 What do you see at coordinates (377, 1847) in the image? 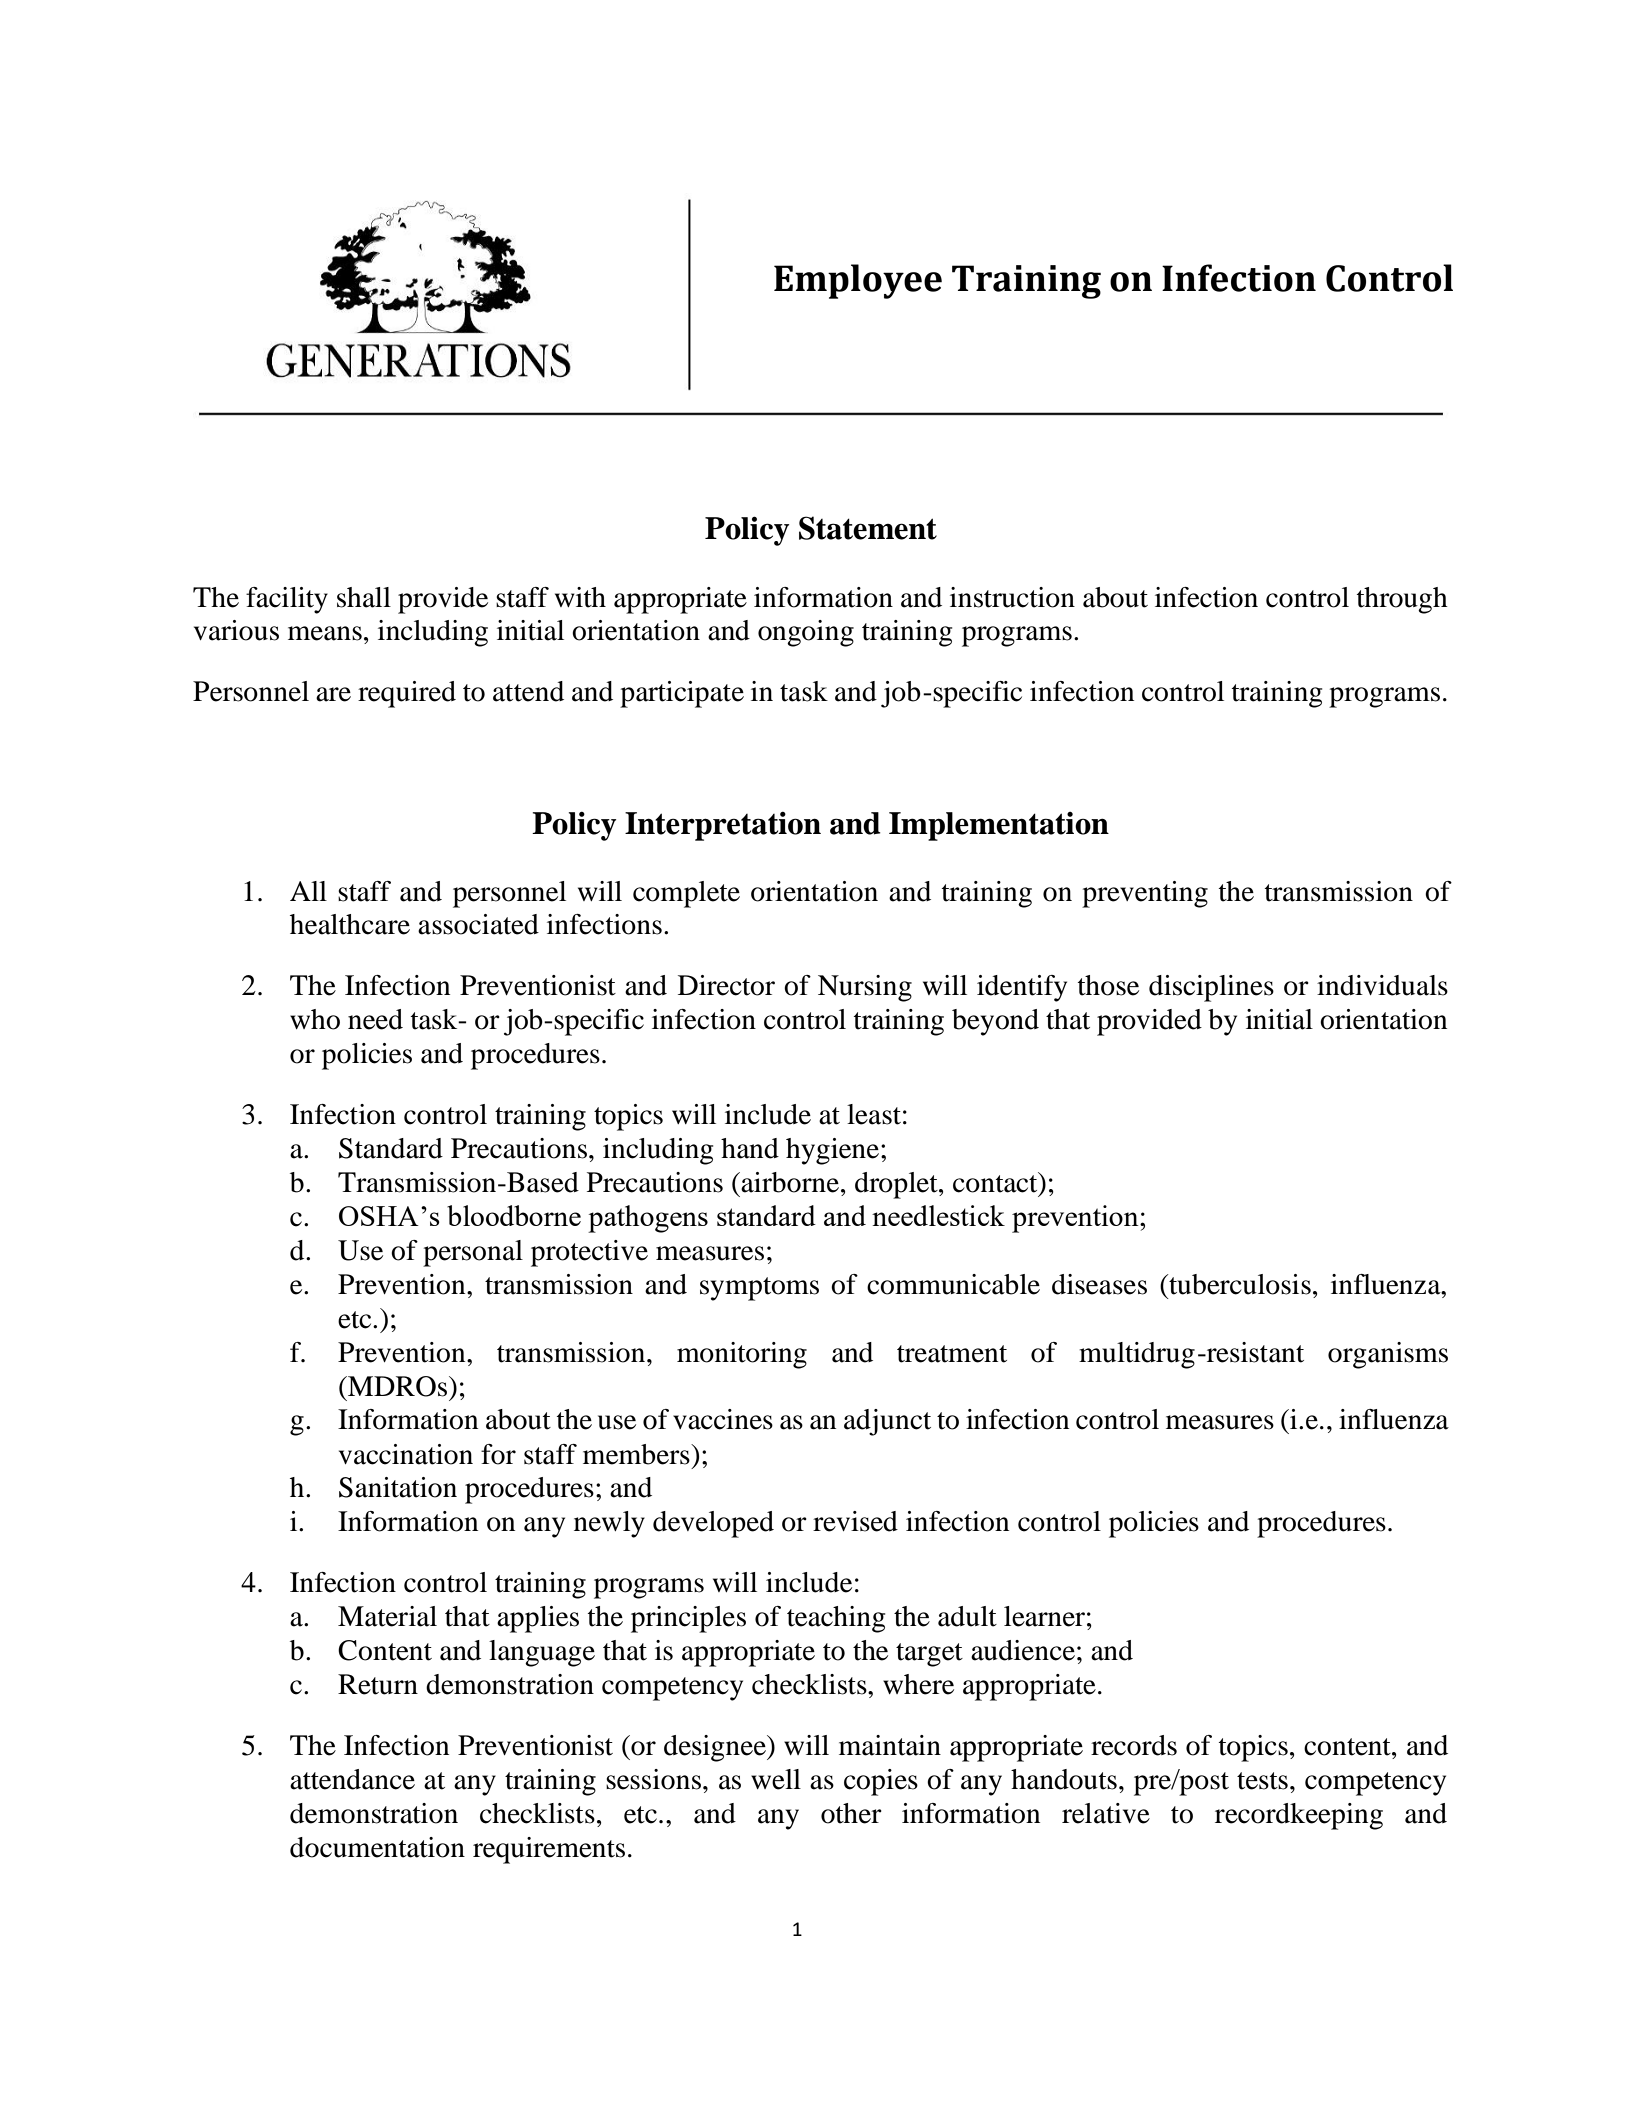
I see `documentation` at bounding box center [377, 1847].
